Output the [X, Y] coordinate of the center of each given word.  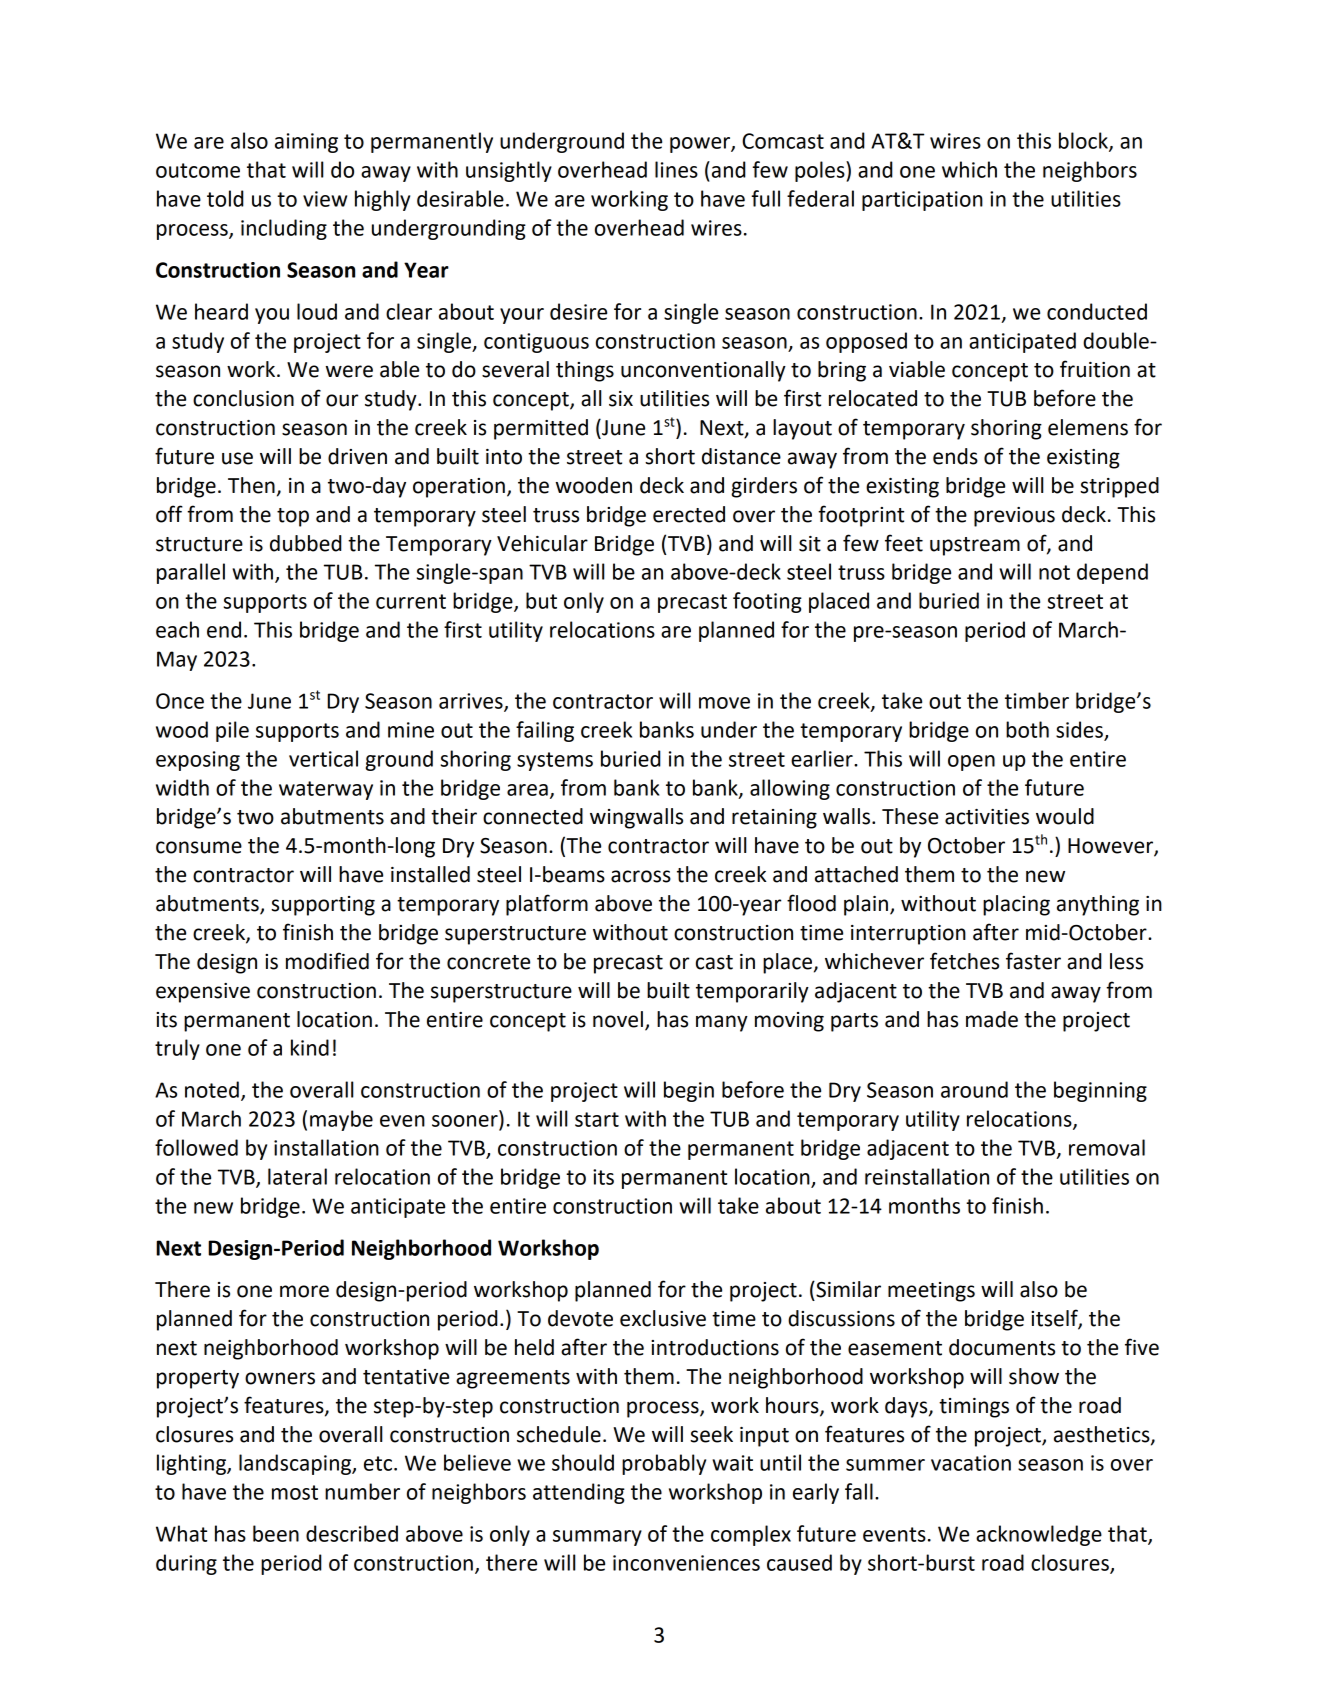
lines [676, 169]
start [597, 1119]
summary [597, 1538]
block [1084, 141]
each [177, 629]
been [276, 1533]
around [974, 1089]
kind [310, 1047]
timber [1037, 700]
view [325, 199]
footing [767, 602]
